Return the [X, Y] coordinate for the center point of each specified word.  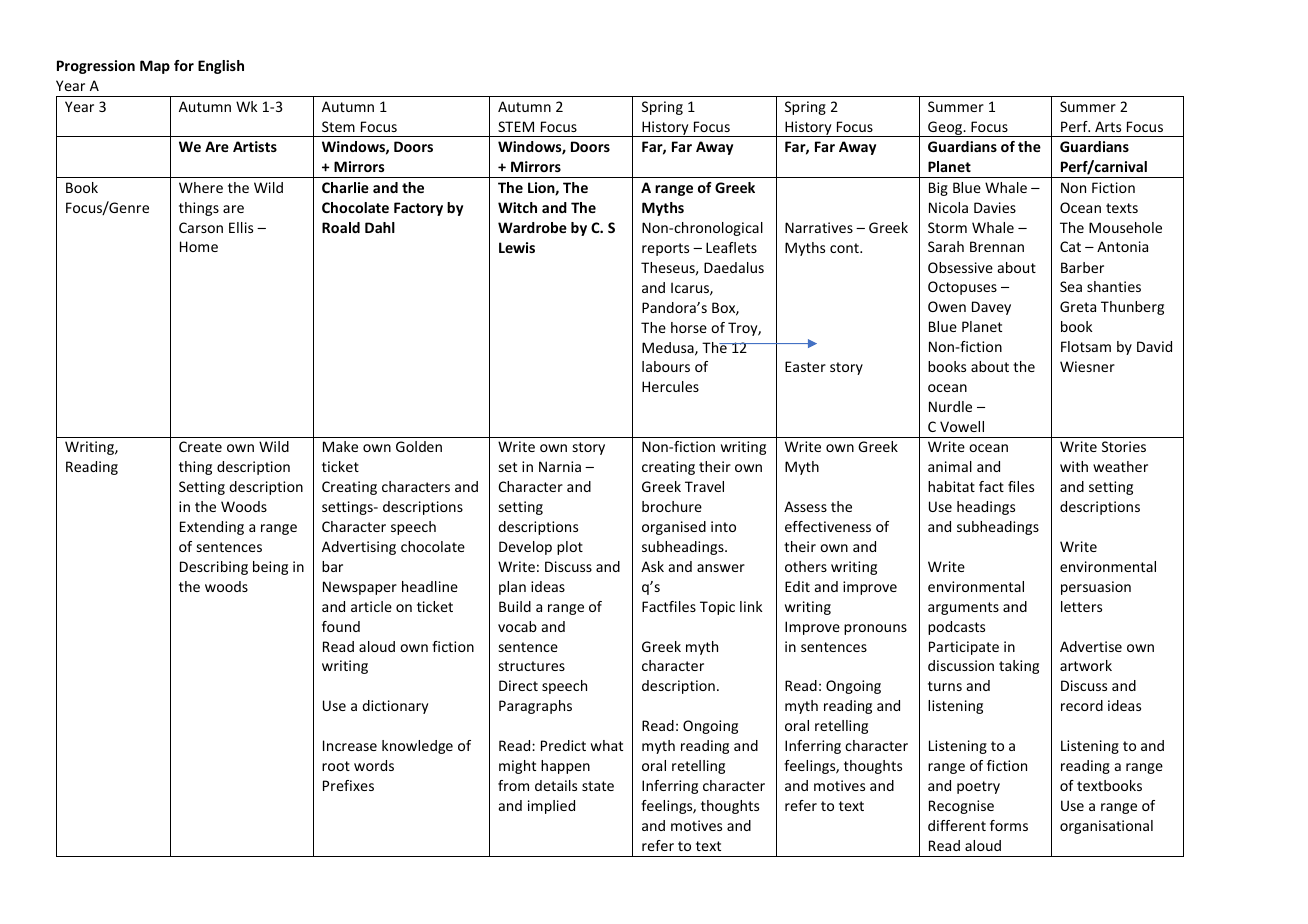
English [221, 67]
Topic [717, 608]
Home [199, 246]
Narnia [560, 466]
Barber [1082, 267]
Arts [1108, 126]
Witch [517, 207]
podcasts [956, 628]
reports [665, 249]
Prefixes [348, 785]
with [1074, 466]
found [341, 626]
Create [200, 446]
